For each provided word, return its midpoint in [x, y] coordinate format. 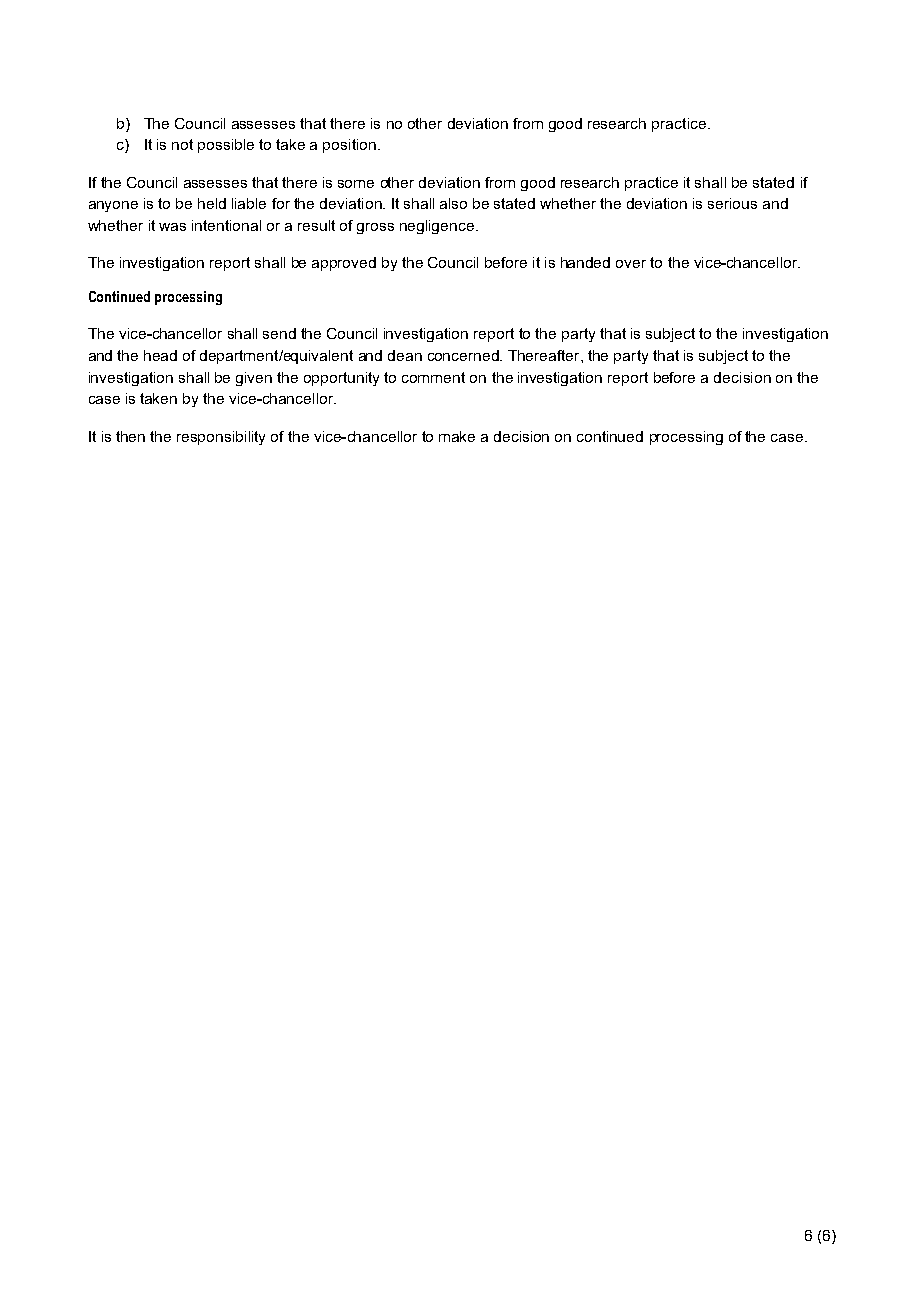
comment [433, 377]
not [182, 144]
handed [585, 262]
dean [405, 355]
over [631, 264]
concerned [464, 355]
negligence [437, 227]
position [349, 146]
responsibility [221, 438]
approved [344, 264]
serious [732, 203]
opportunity [341, 379]
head [160, 355]
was [172, 227]
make [457, 436]
